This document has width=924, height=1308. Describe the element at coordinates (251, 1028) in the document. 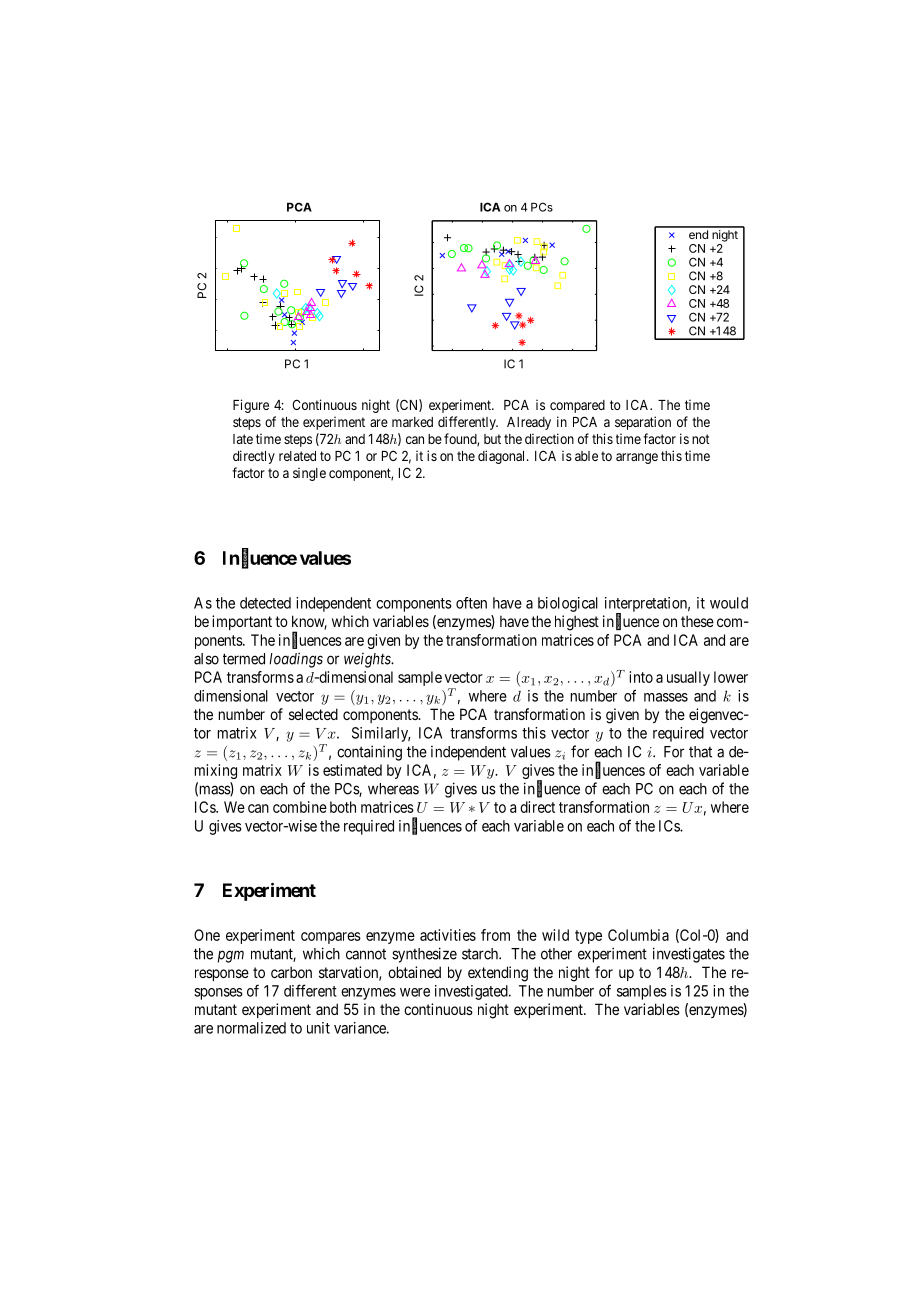

I see `normalized` at that location.
